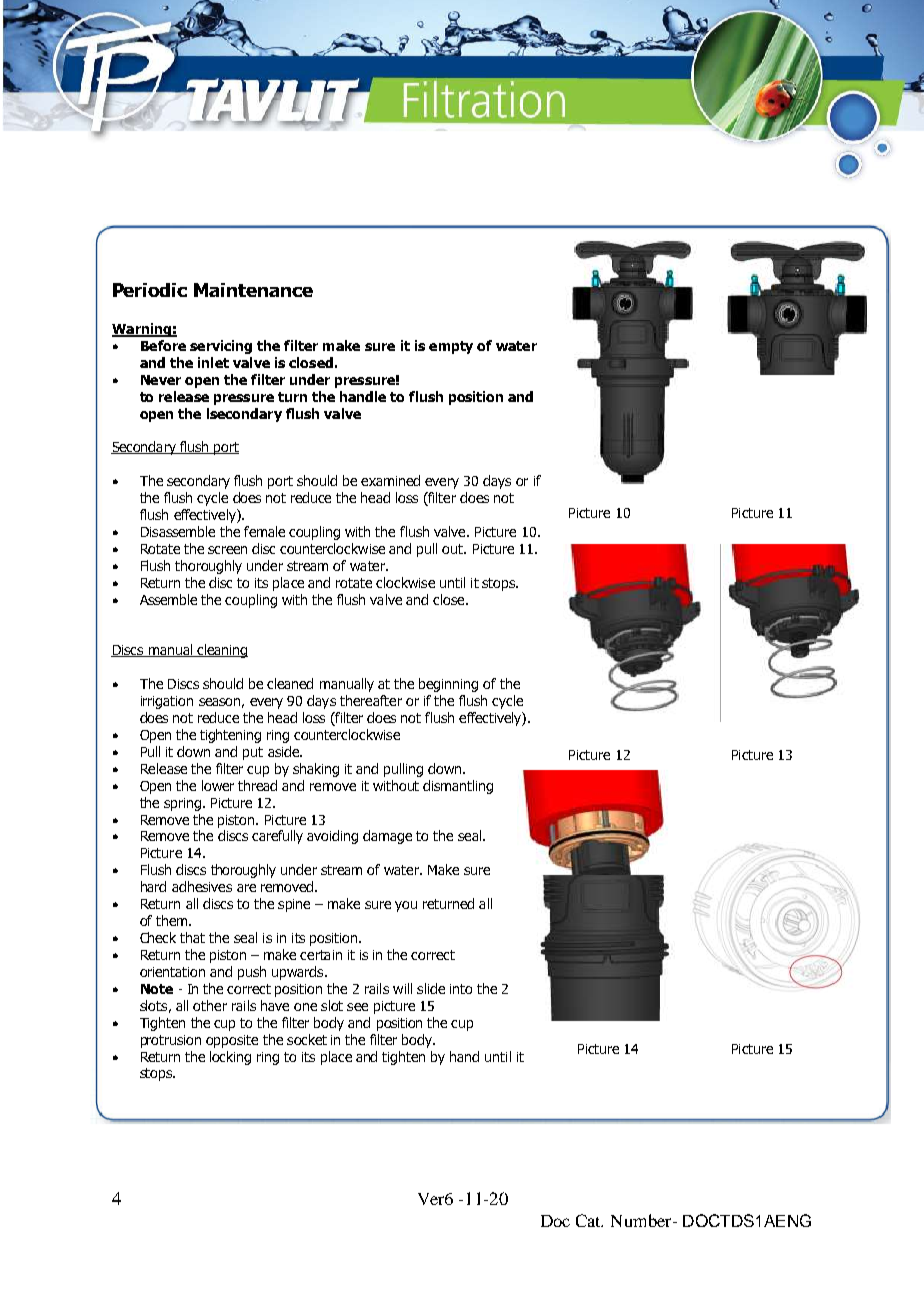 The width and height of the image is (924, 1308). What do you see at coordinates (230, 1058) in the image?
I see `locking` at bounding box center [230, 1058].
